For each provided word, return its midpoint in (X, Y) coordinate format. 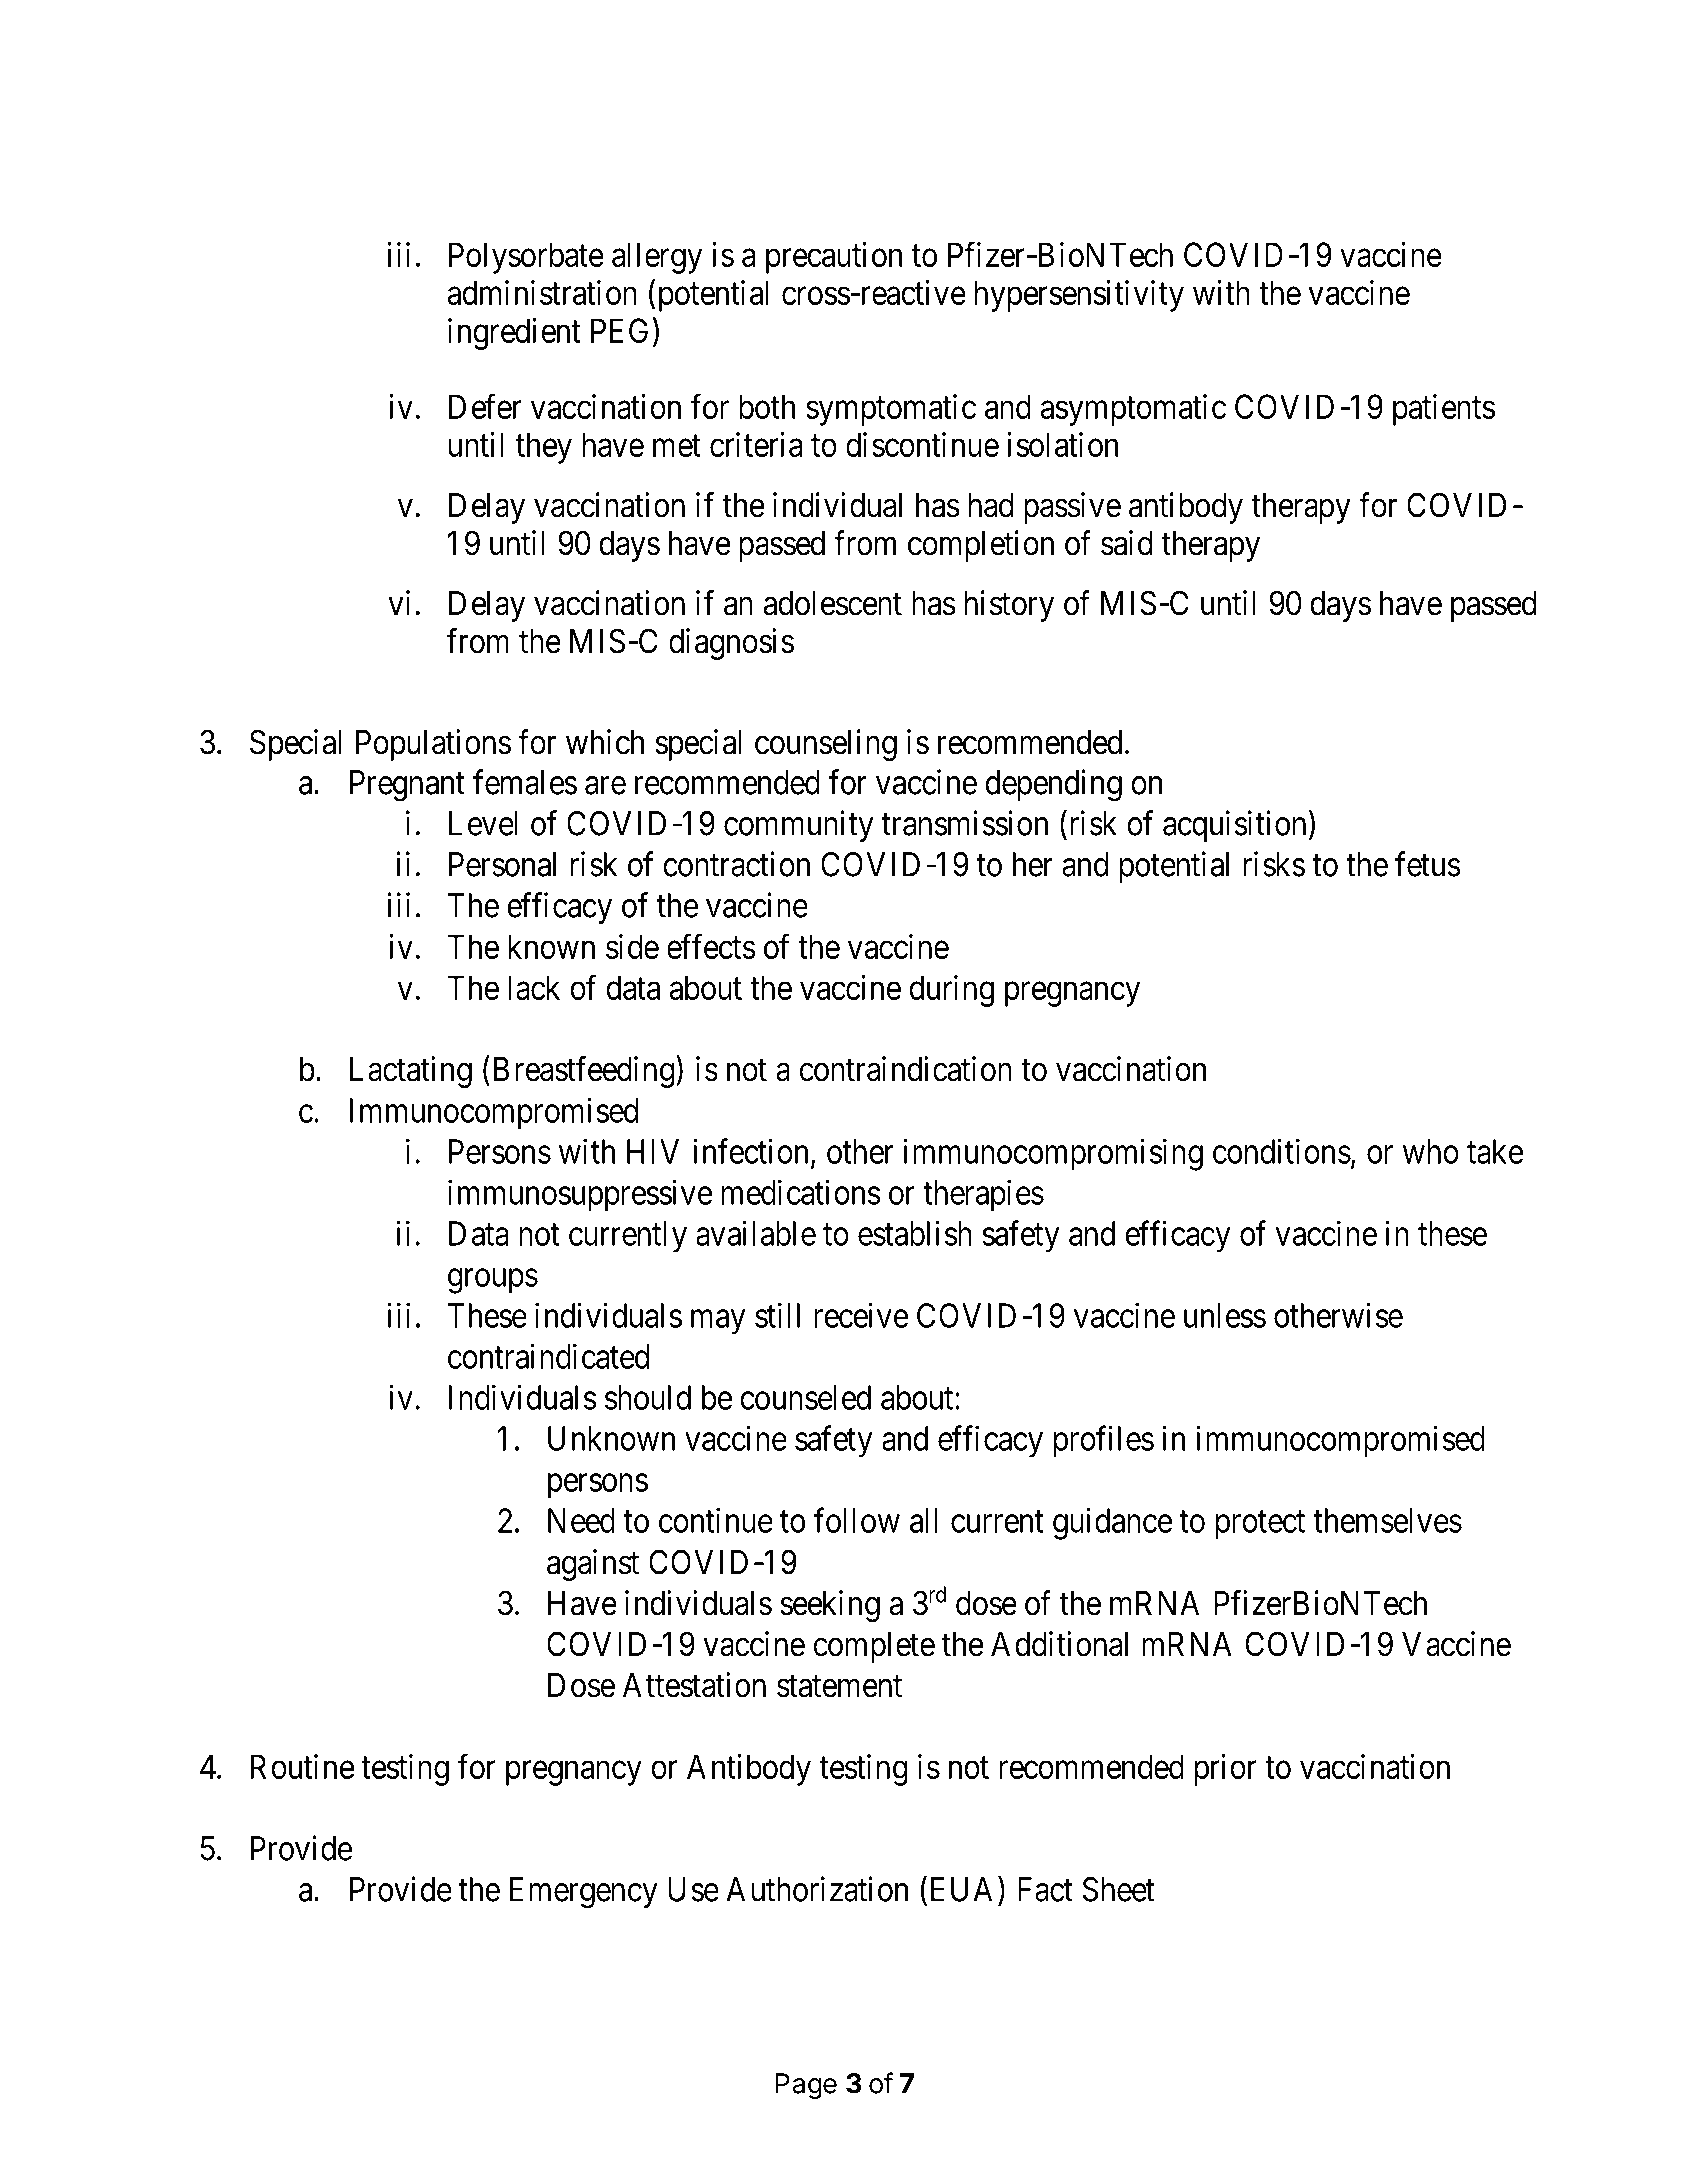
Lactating (411, 1072)
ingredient (514, 334)
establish (915, 1233)
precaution (834, 258)
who (1431, 1151)
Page (806, 2086)
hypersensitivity (1079, 296)
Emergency (584, 1893)
